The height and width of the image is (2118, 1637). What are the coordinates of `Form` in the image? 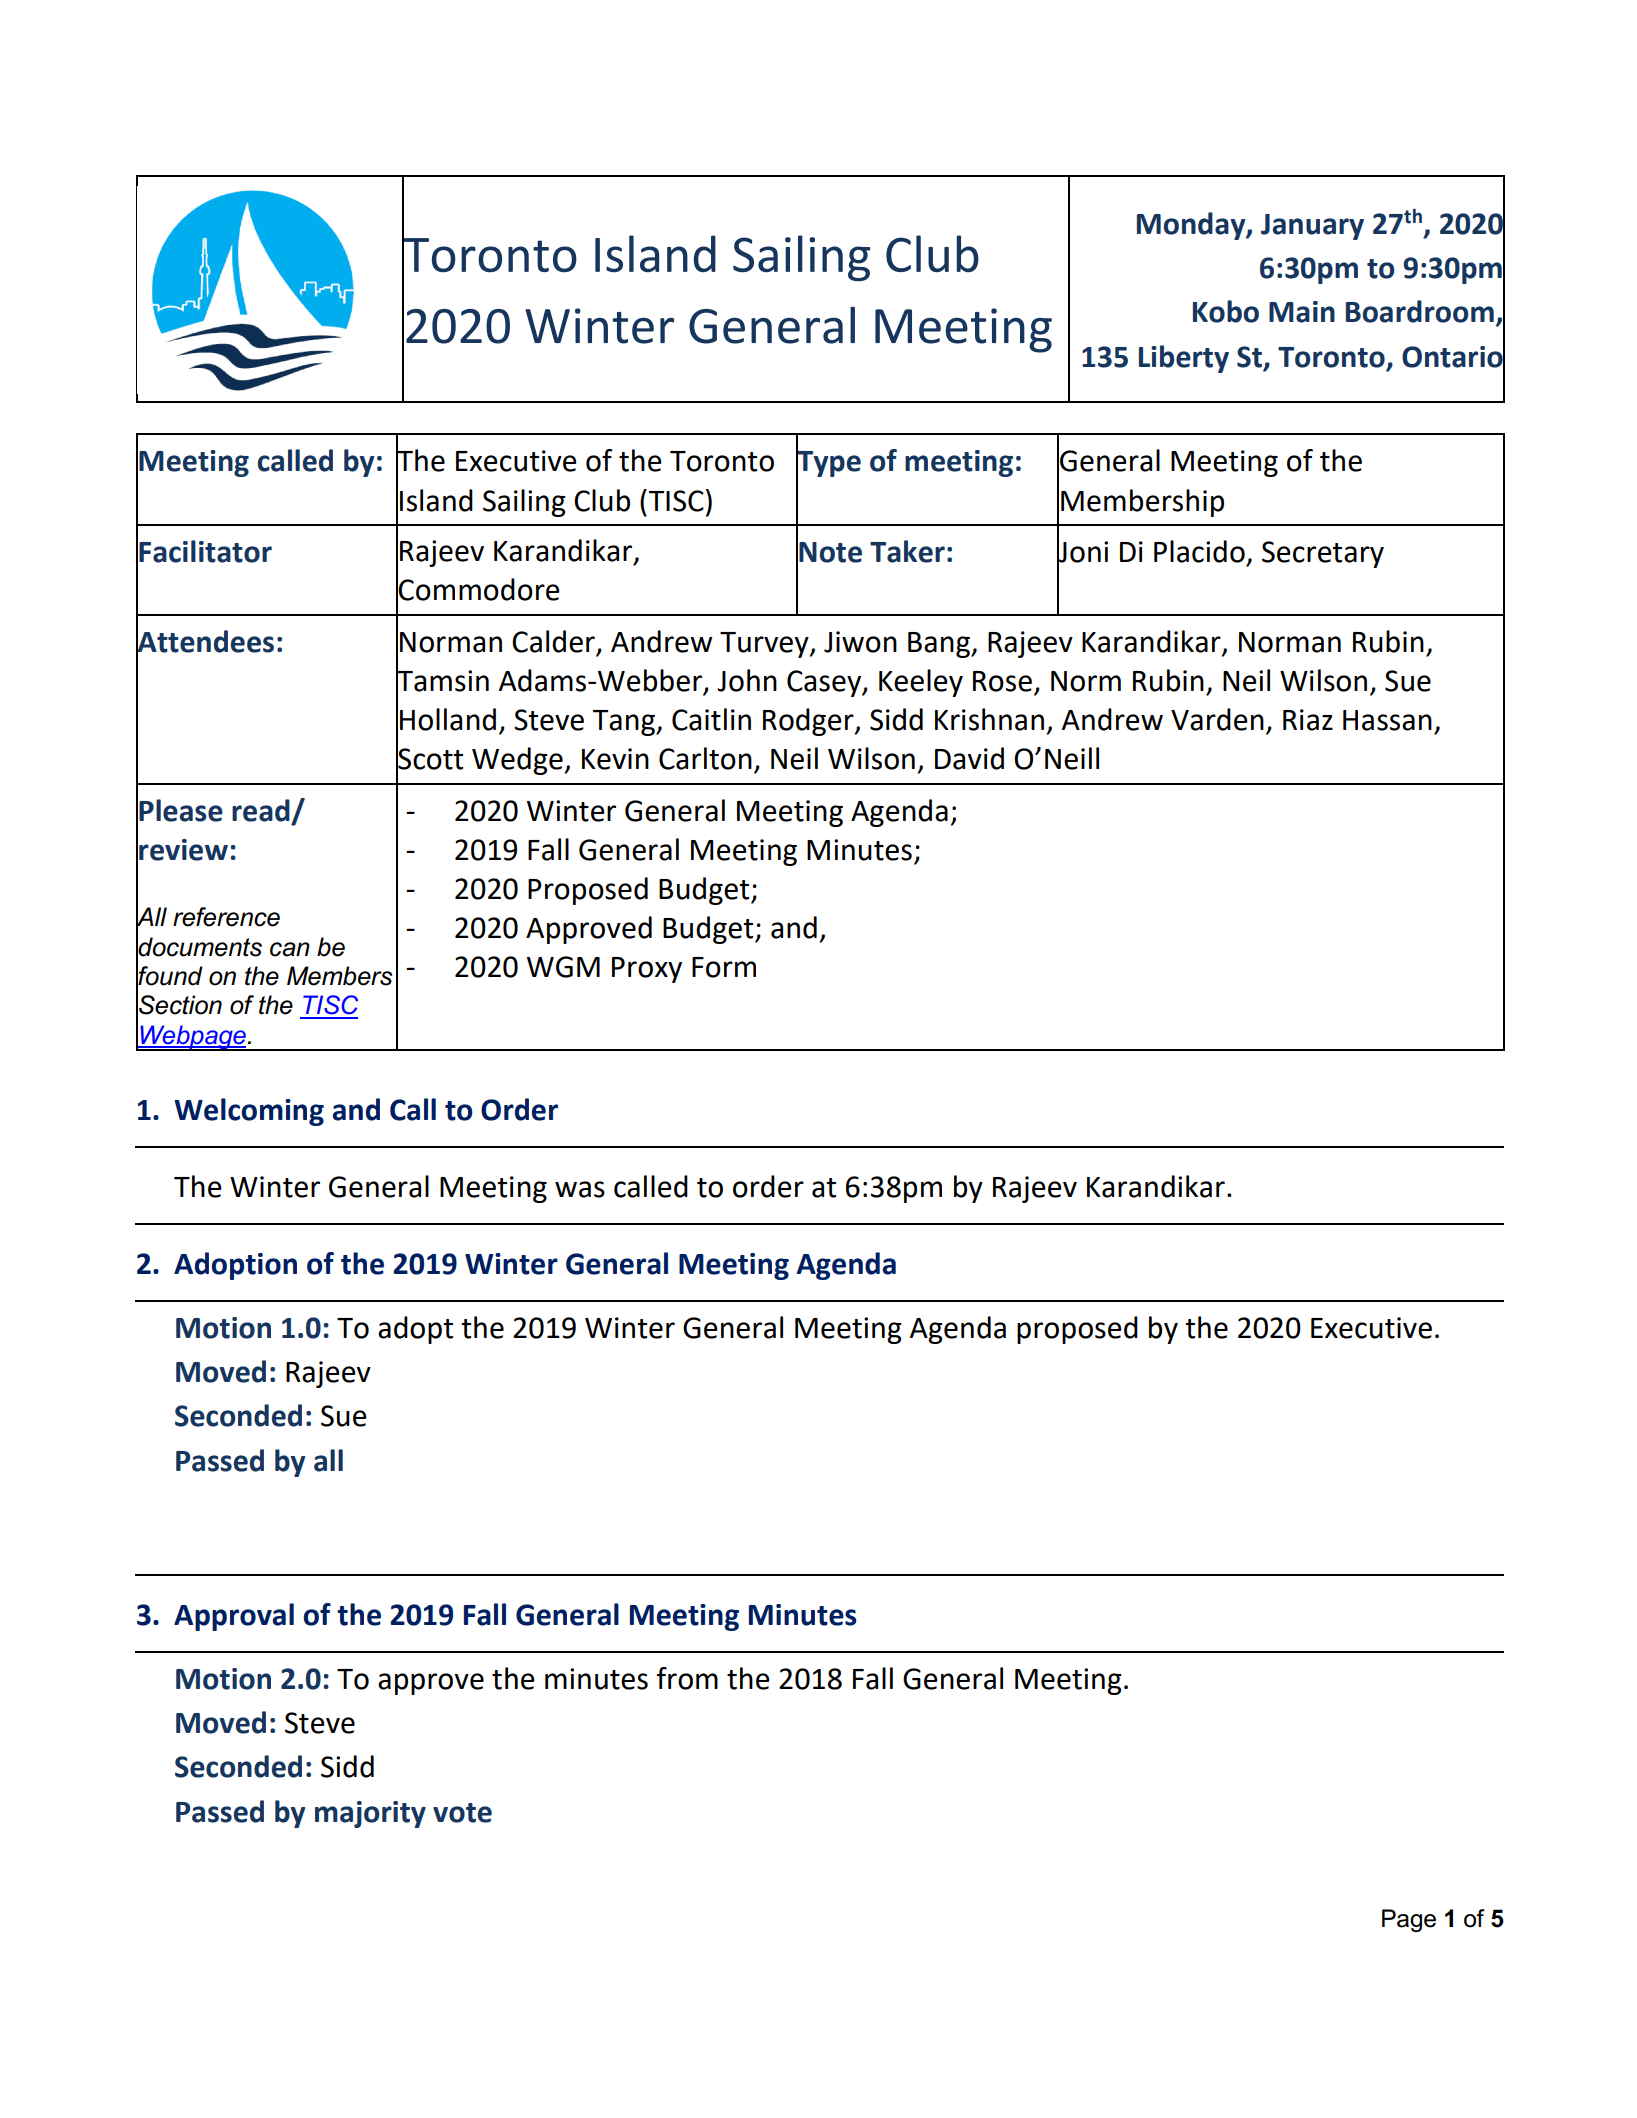 It's located at (724, 967).
